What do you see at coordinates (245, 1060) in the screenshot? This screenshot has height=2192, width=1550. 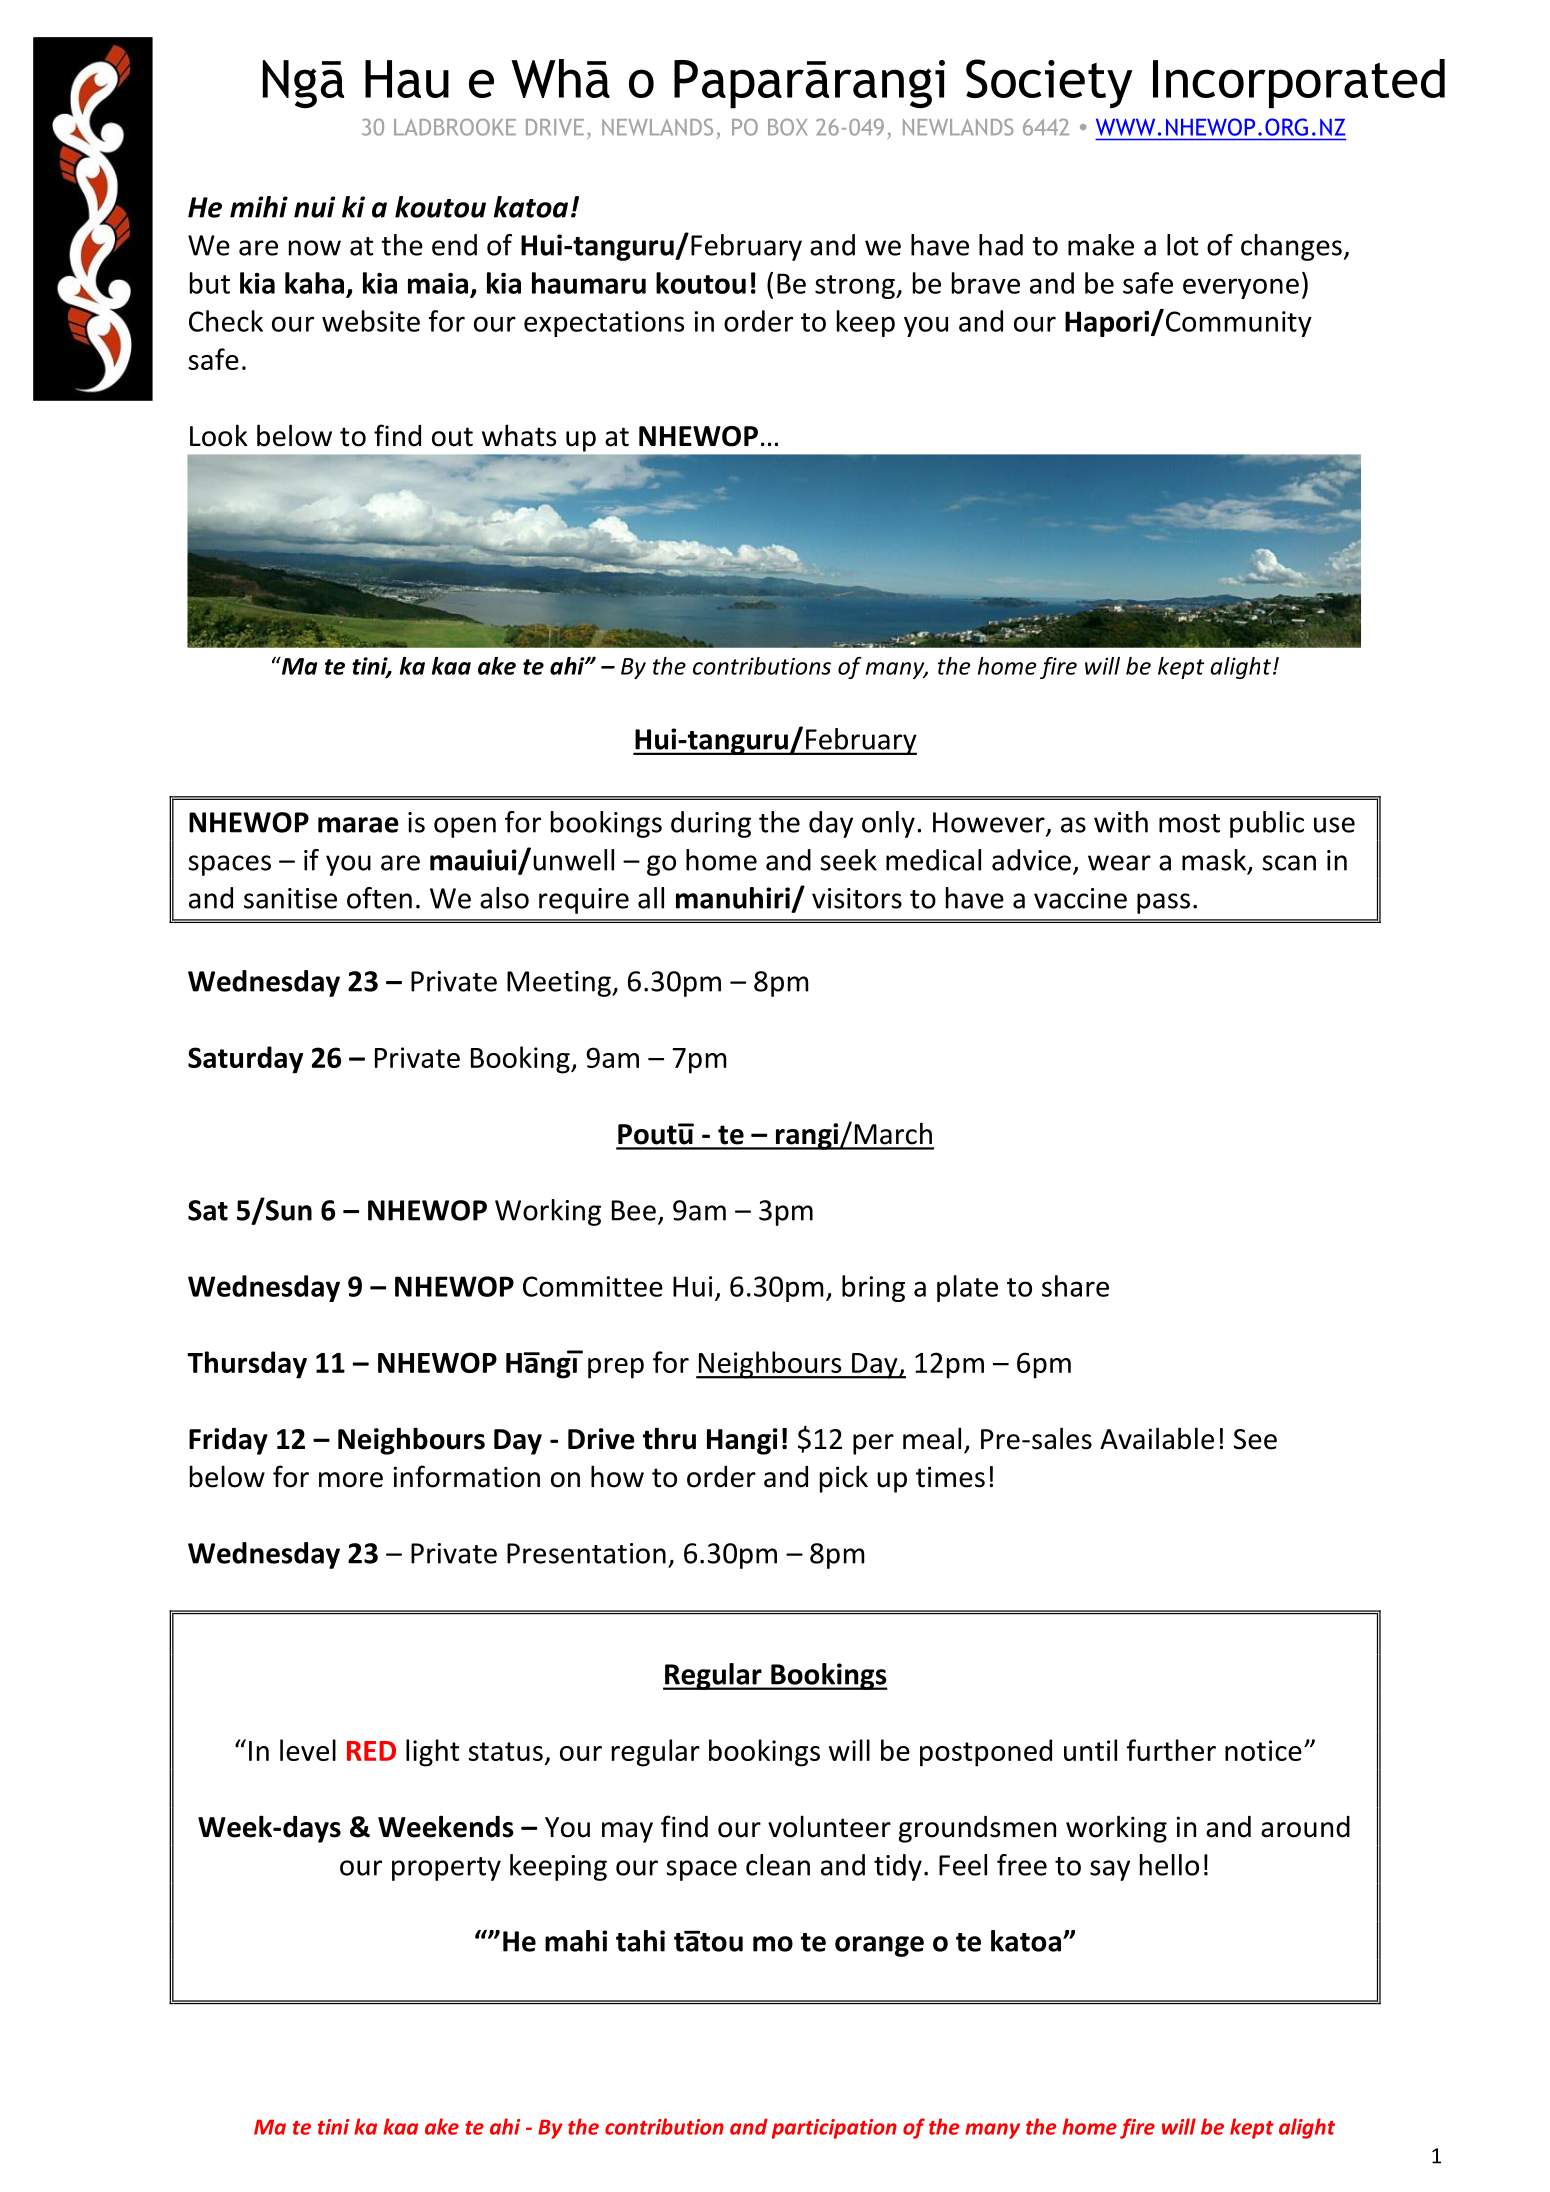 I see `Saturday` at bounding box center [245, 1060].
